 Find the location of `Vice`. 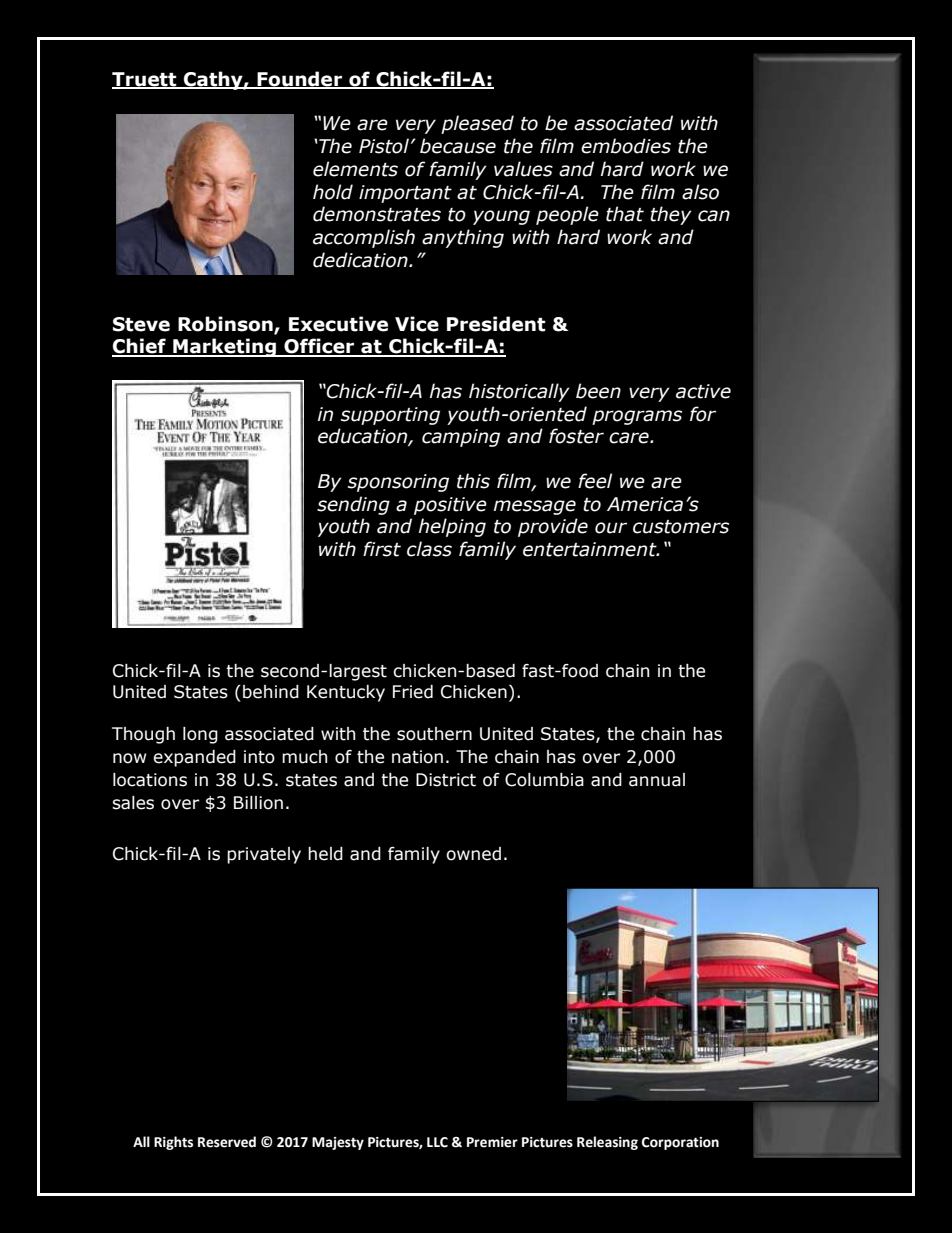

Vice is located at coordinates (417, 324).
